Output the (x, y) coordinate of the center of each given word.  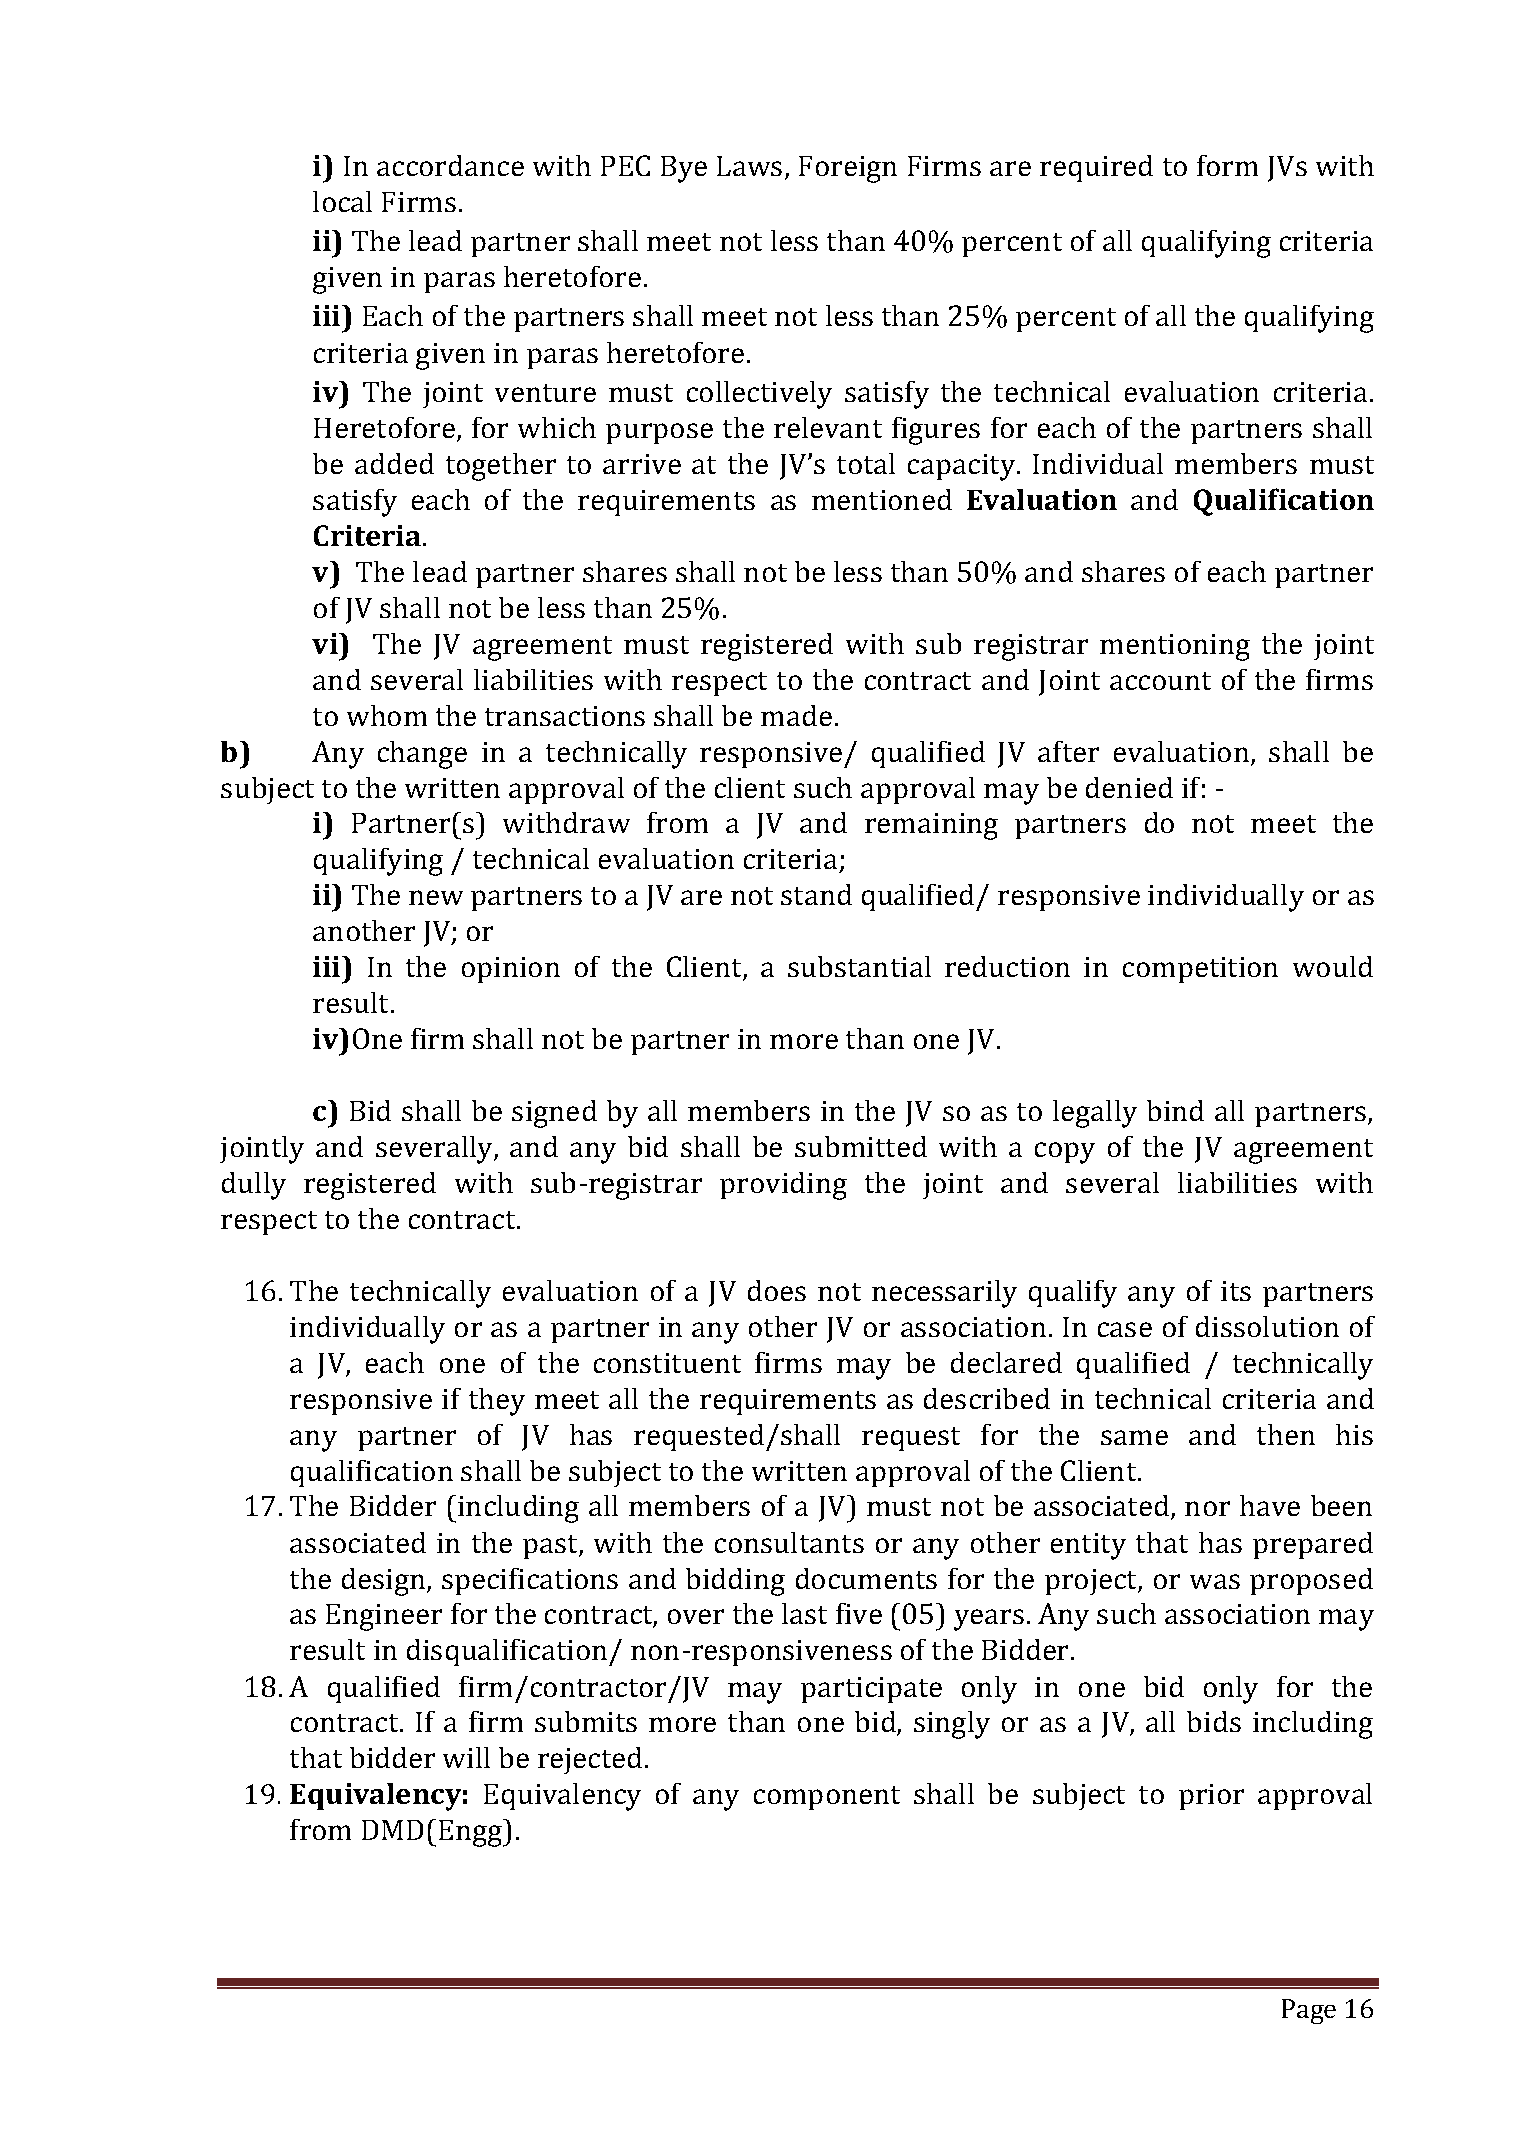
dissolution (1267, 1326)
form (1227, 165)
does (777, 1290)
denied (1129, 787)
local (342, 201)
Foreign (848, 169)
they (497, 1402)
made (796, 715)
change (422, 755)
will (466, 1757)
